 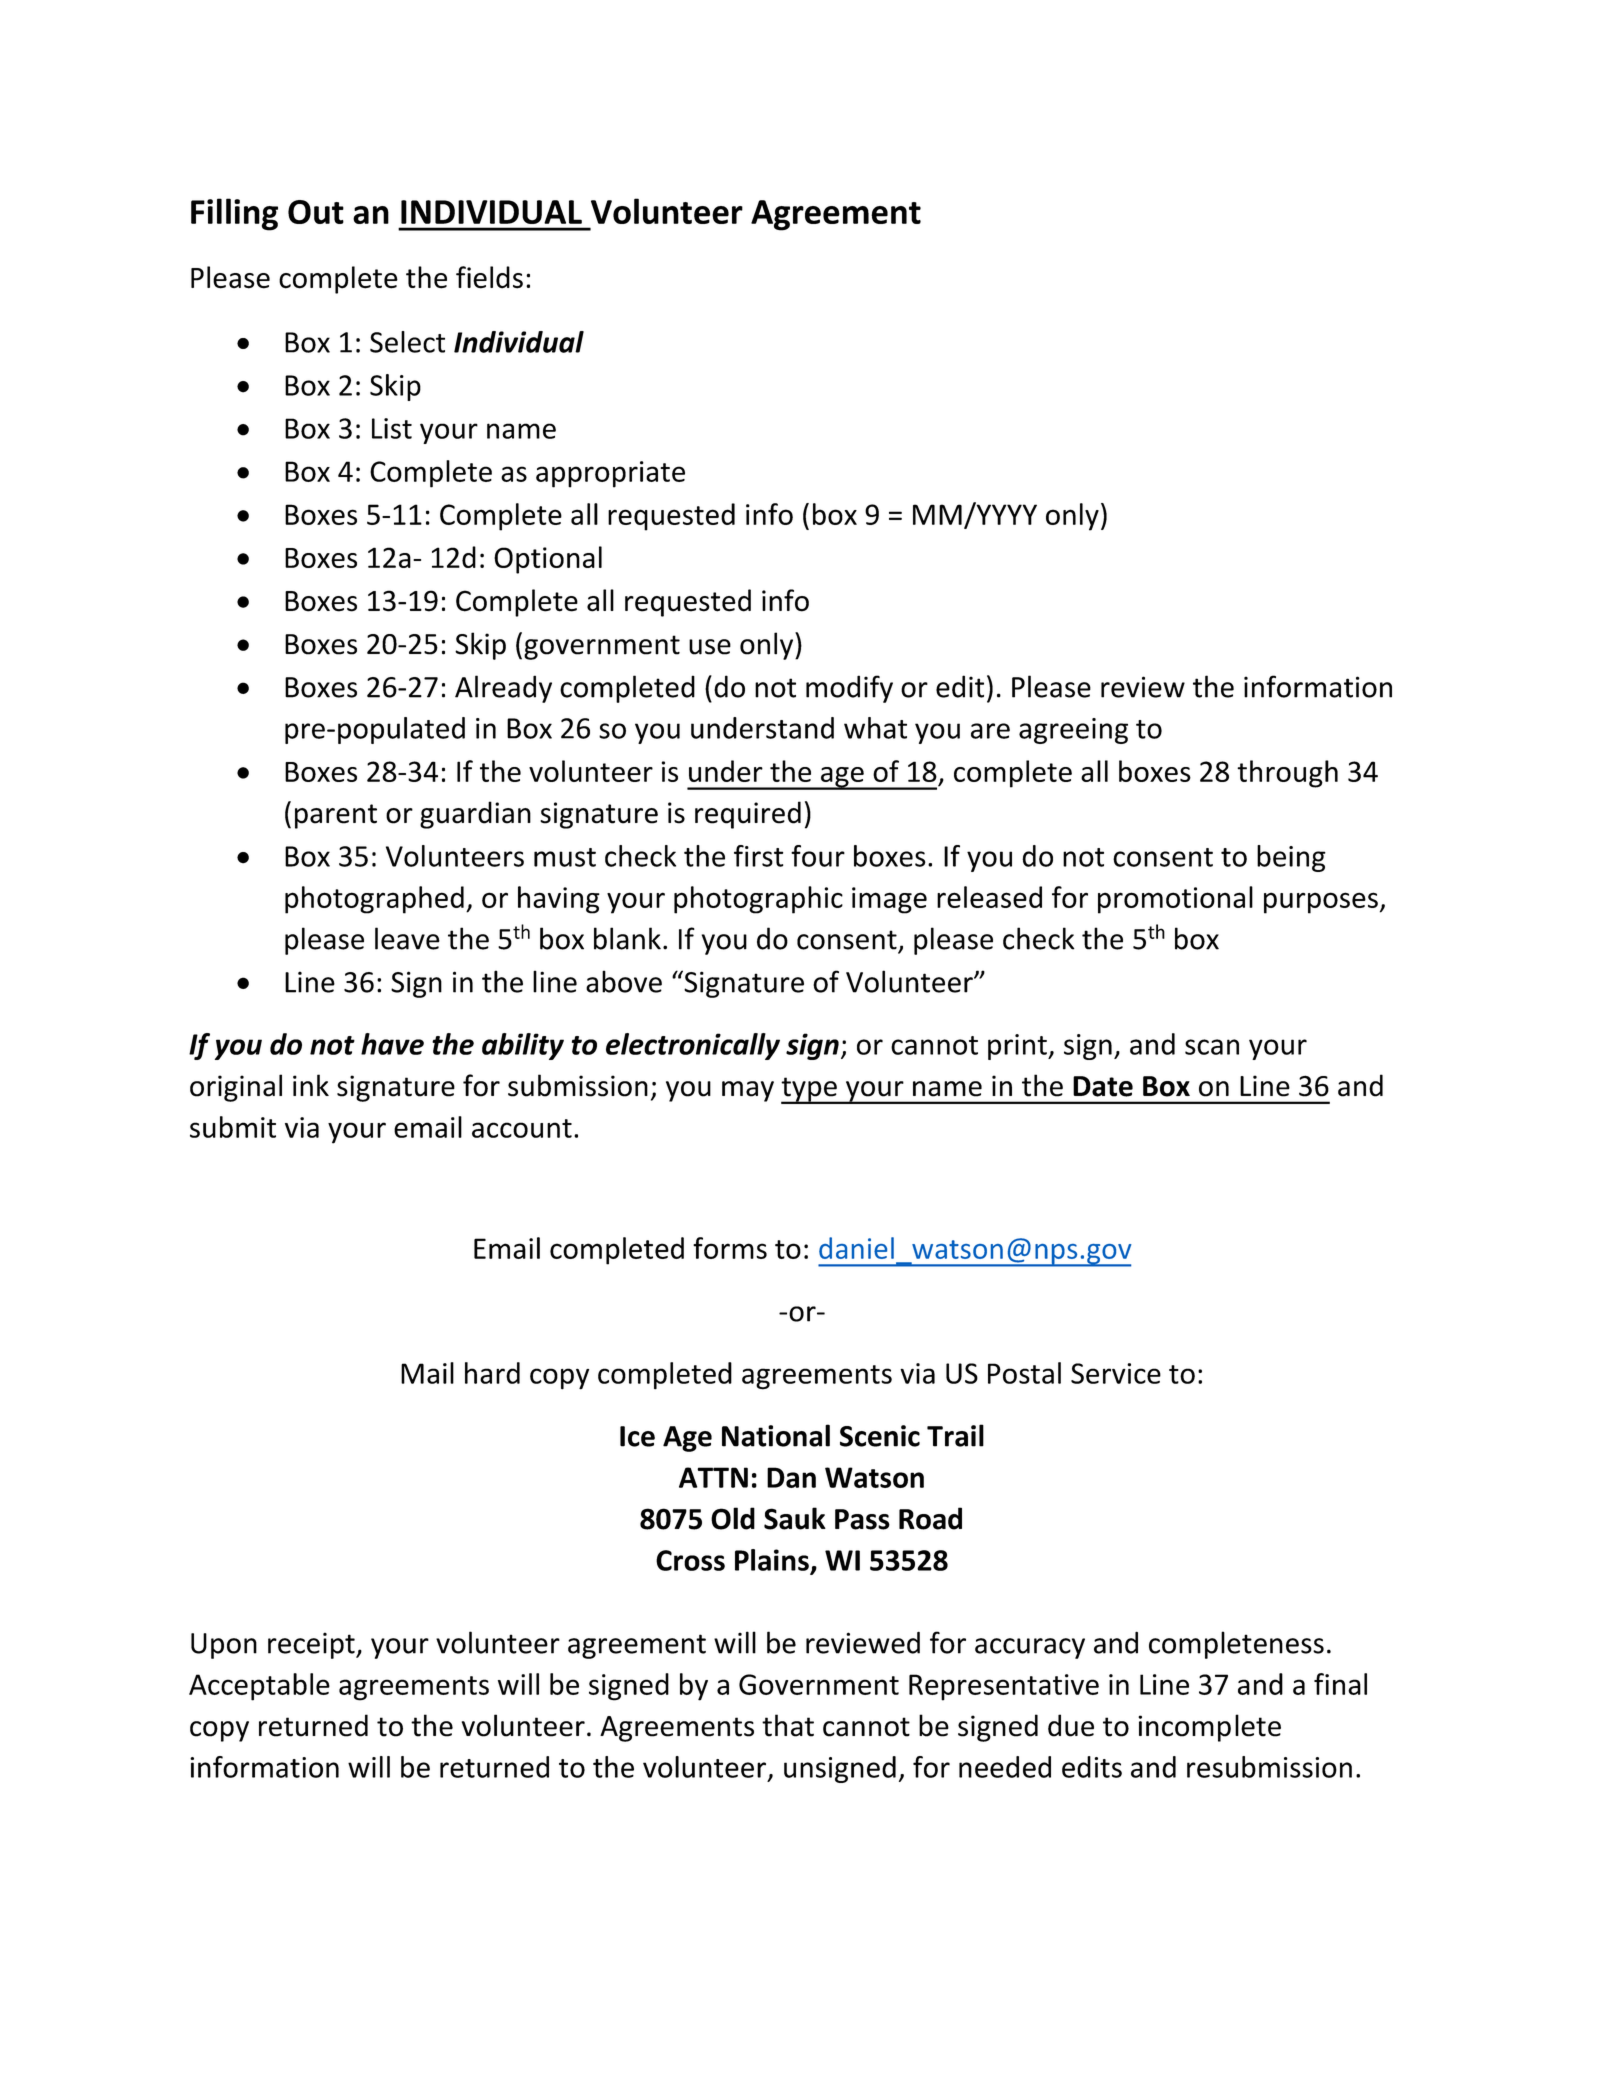 What do you see at coordinates (610, 474) in the document?
I see `appropriate` at bounding box center [610, 474].
